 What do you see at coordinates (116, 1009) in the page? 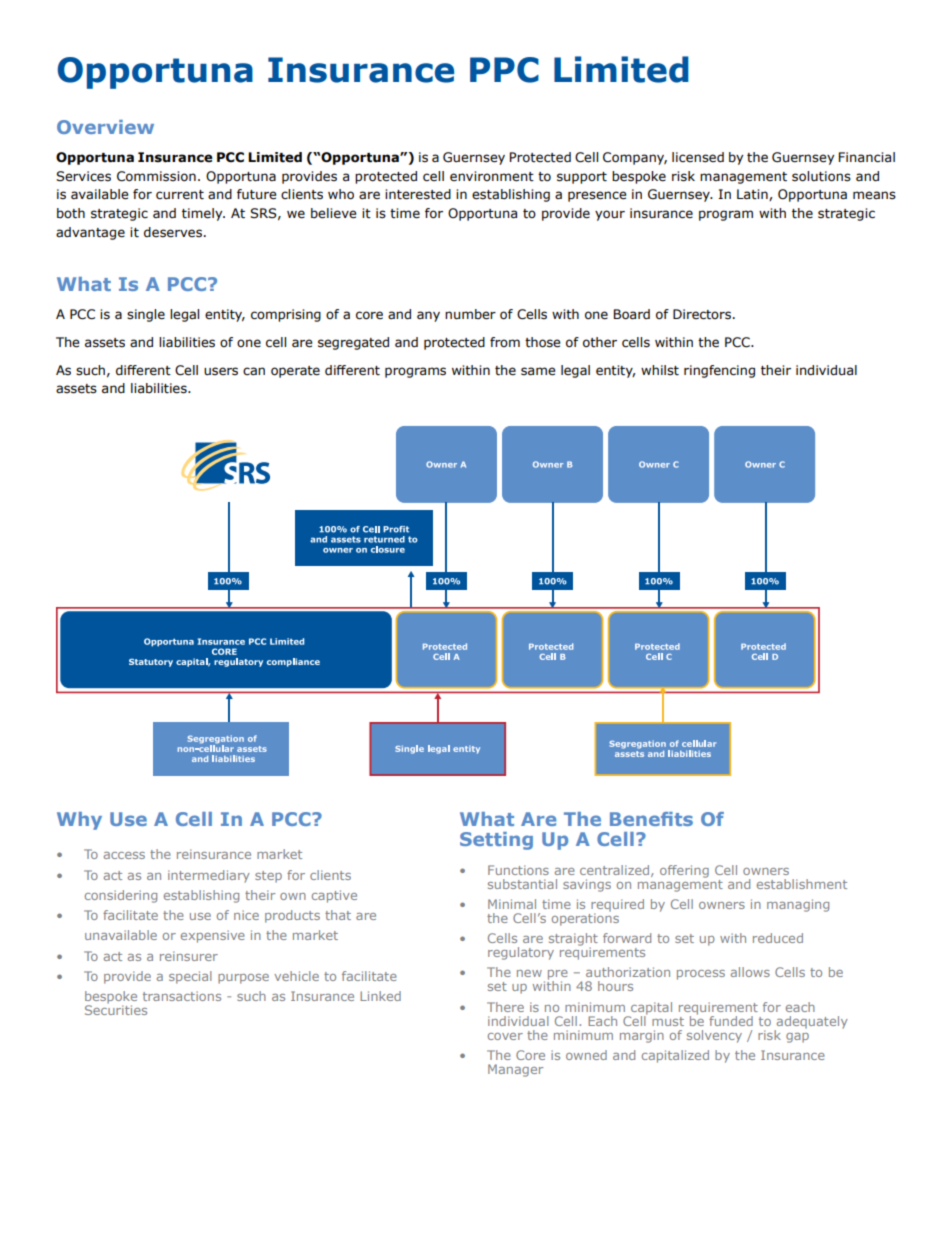
I see `Securities` at bounding box center [116, 1009].
